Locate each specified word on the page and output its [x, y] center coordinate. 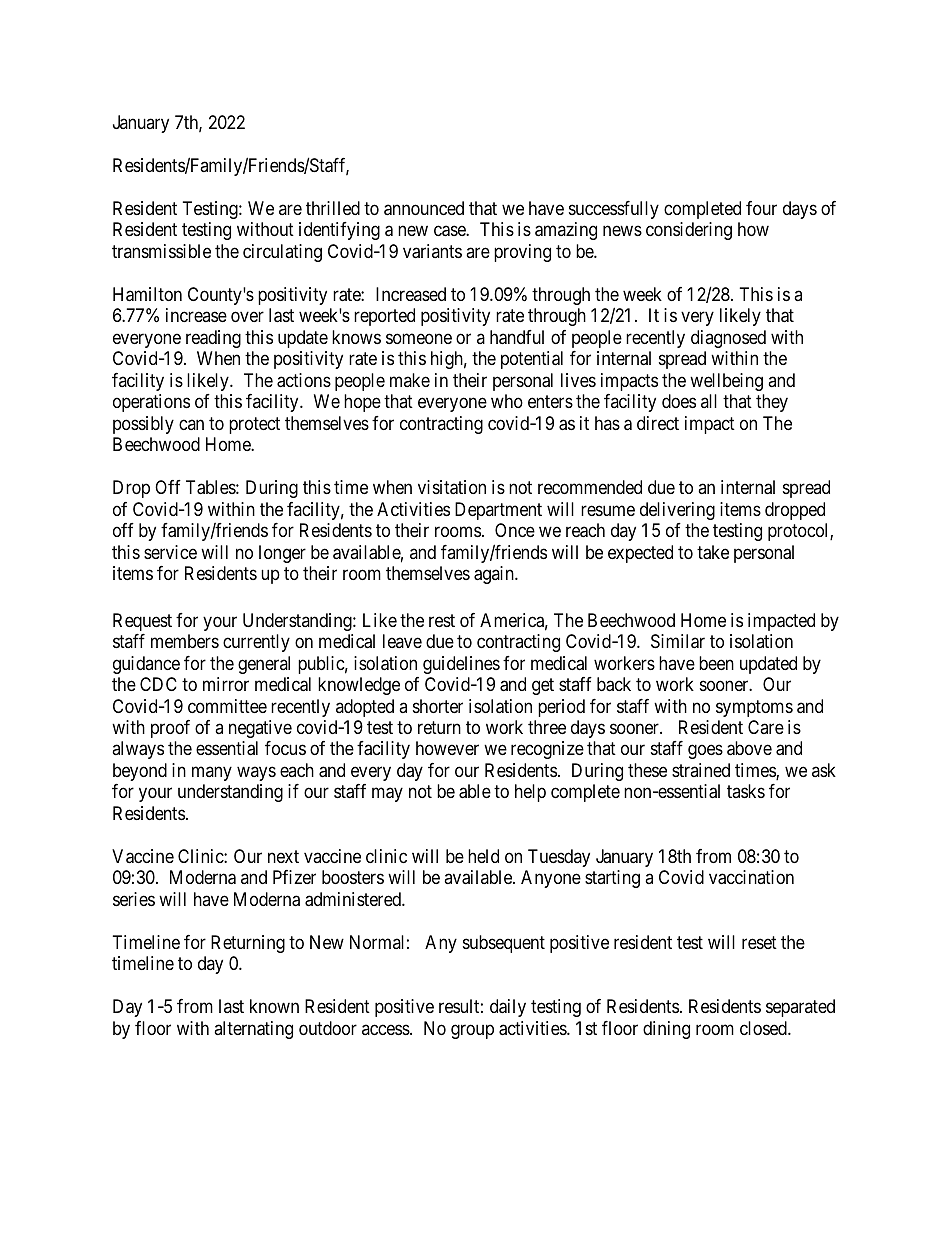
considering [689, 231]
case [450, 231]
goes [705, 752]
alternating [253, 1030]
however [447, 748]
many [212, 773]
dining [666, 1030]
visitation [452, 487]
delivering [677, 511]
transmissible [161, 251]
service [170, 552]
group [472, 1031]
